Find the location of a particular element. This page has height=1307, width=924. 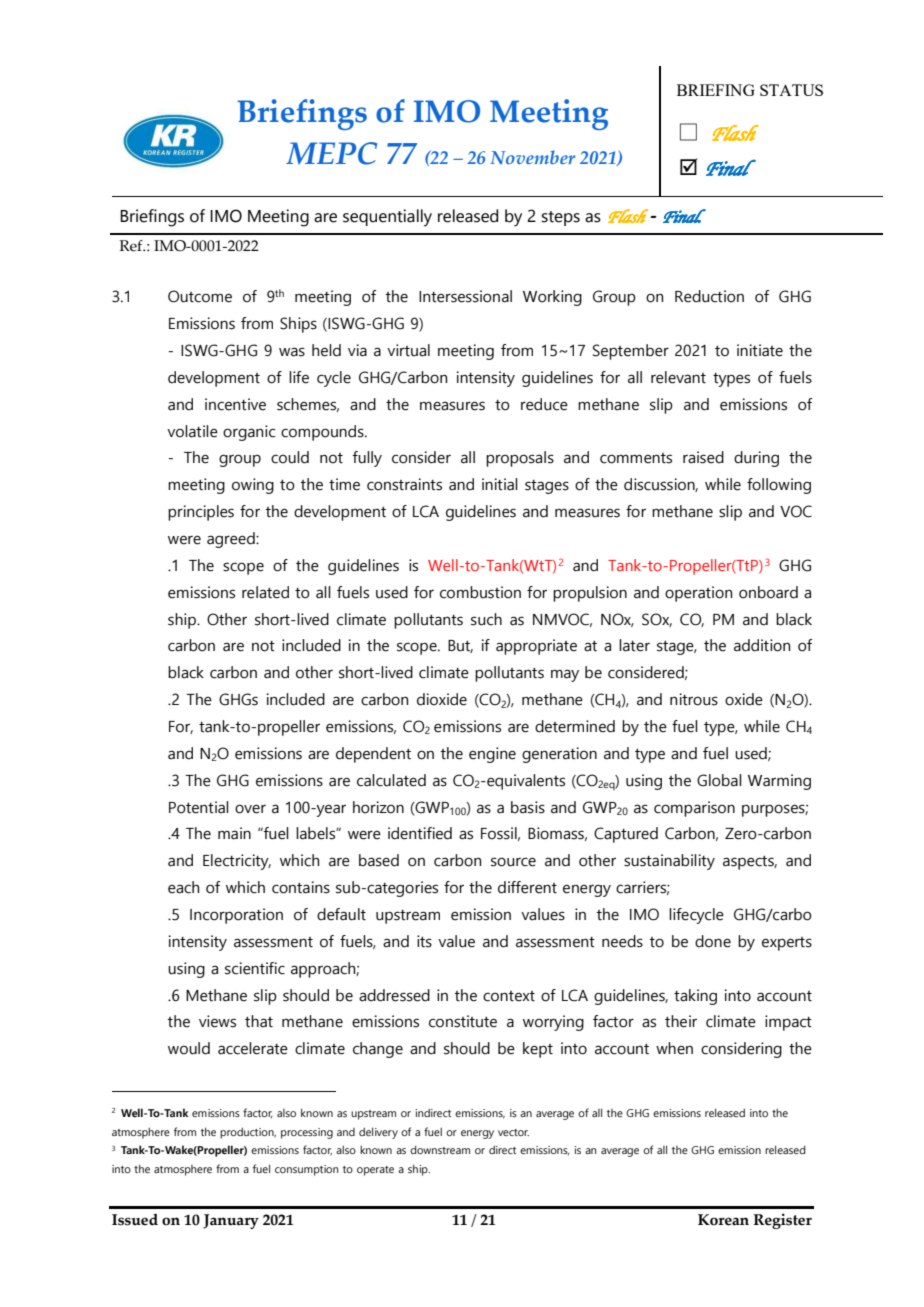

STATUS is located at coordinates (791, 90).
